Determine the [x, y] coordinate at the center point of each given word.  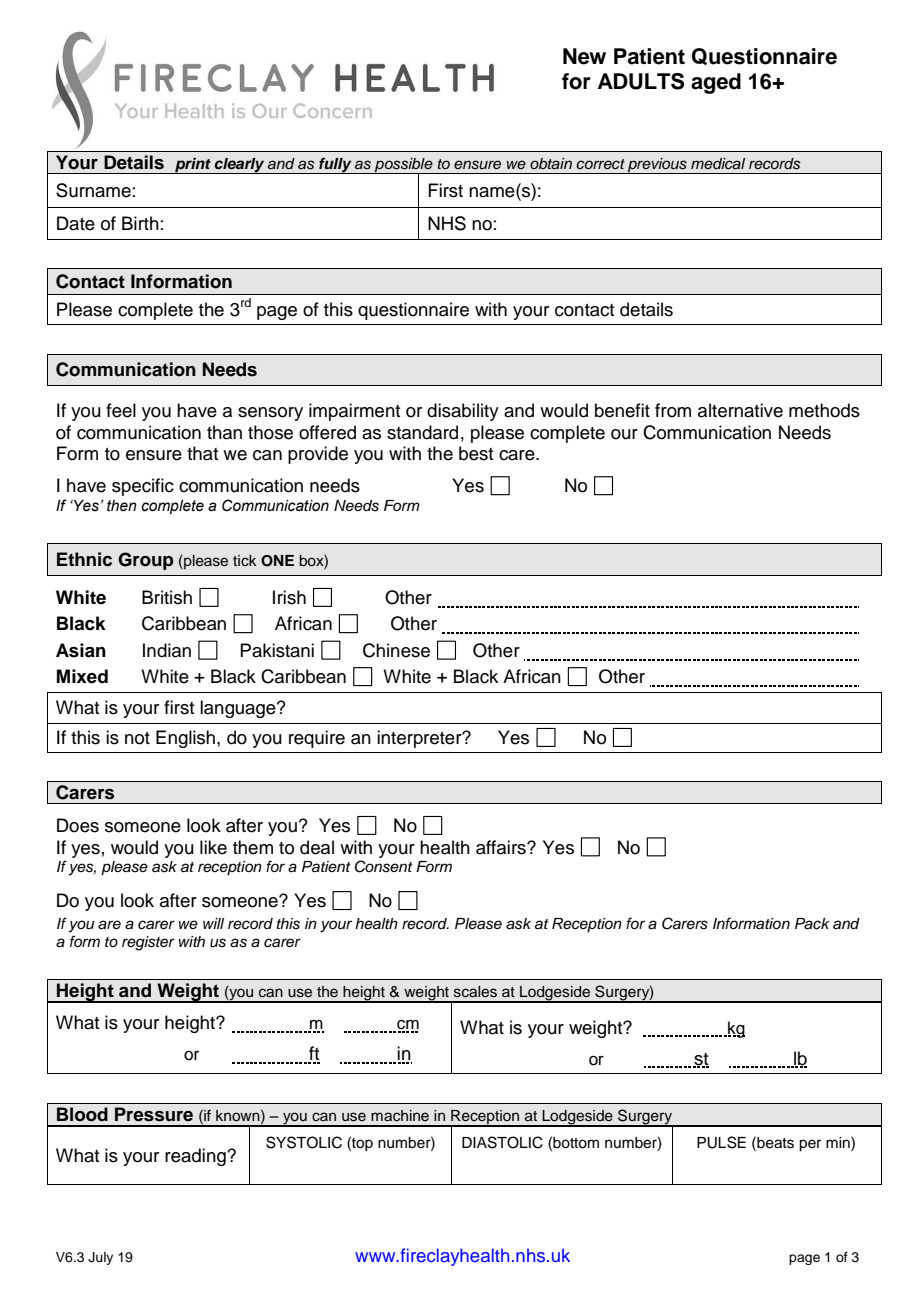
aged [716, 83]
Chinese [396, 650]
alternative [740, 410]
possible [404, 166]
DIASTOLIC [502, 1142]
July [100, 1258]
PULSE [721, 1142]
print [193, 165]
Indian [167, 650]
